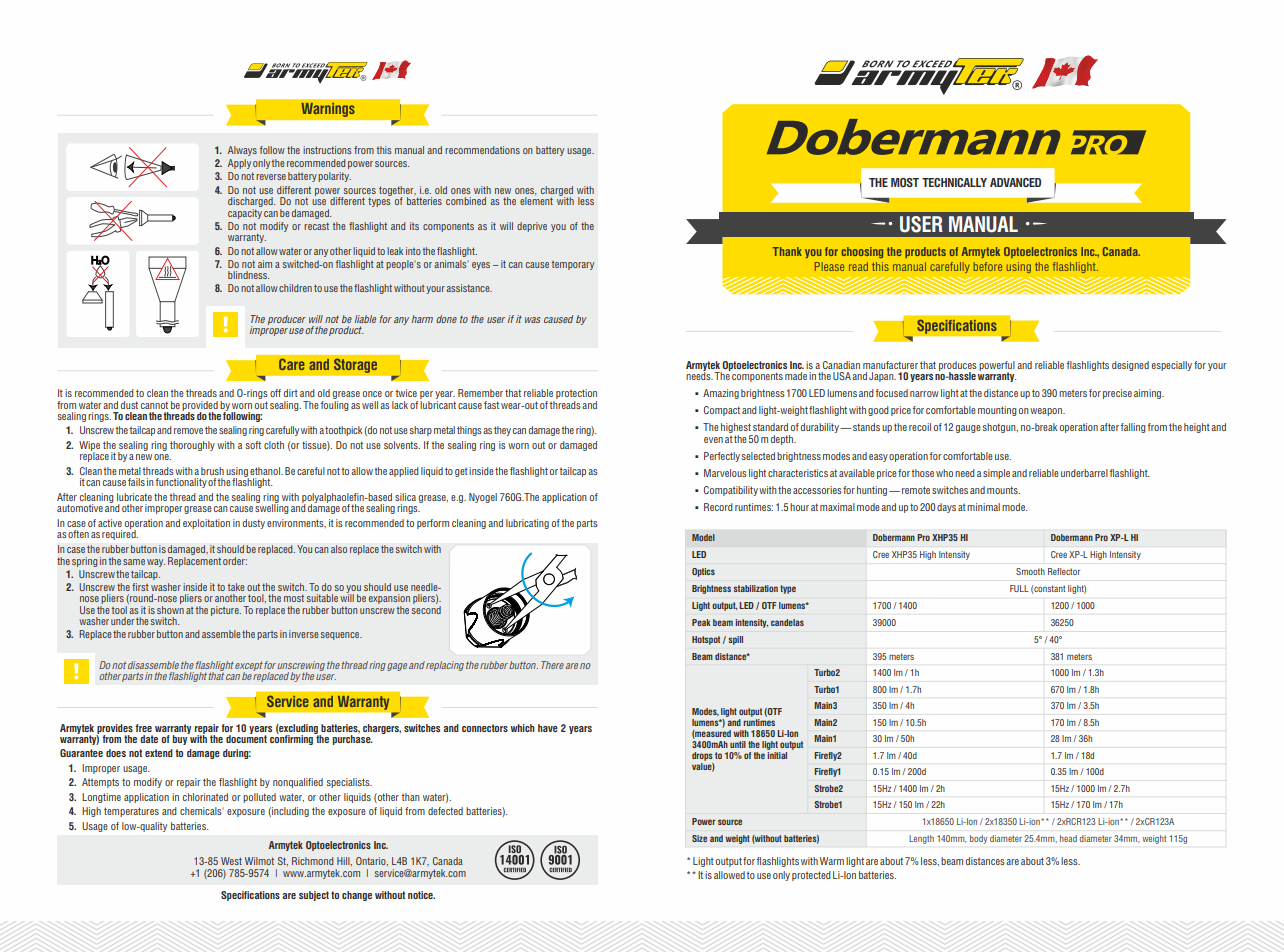 The image size is (1284, 952). What do you see at coordinates (143, 728) in the screenshot?
I see `free` at bounding box center [143, 728].
